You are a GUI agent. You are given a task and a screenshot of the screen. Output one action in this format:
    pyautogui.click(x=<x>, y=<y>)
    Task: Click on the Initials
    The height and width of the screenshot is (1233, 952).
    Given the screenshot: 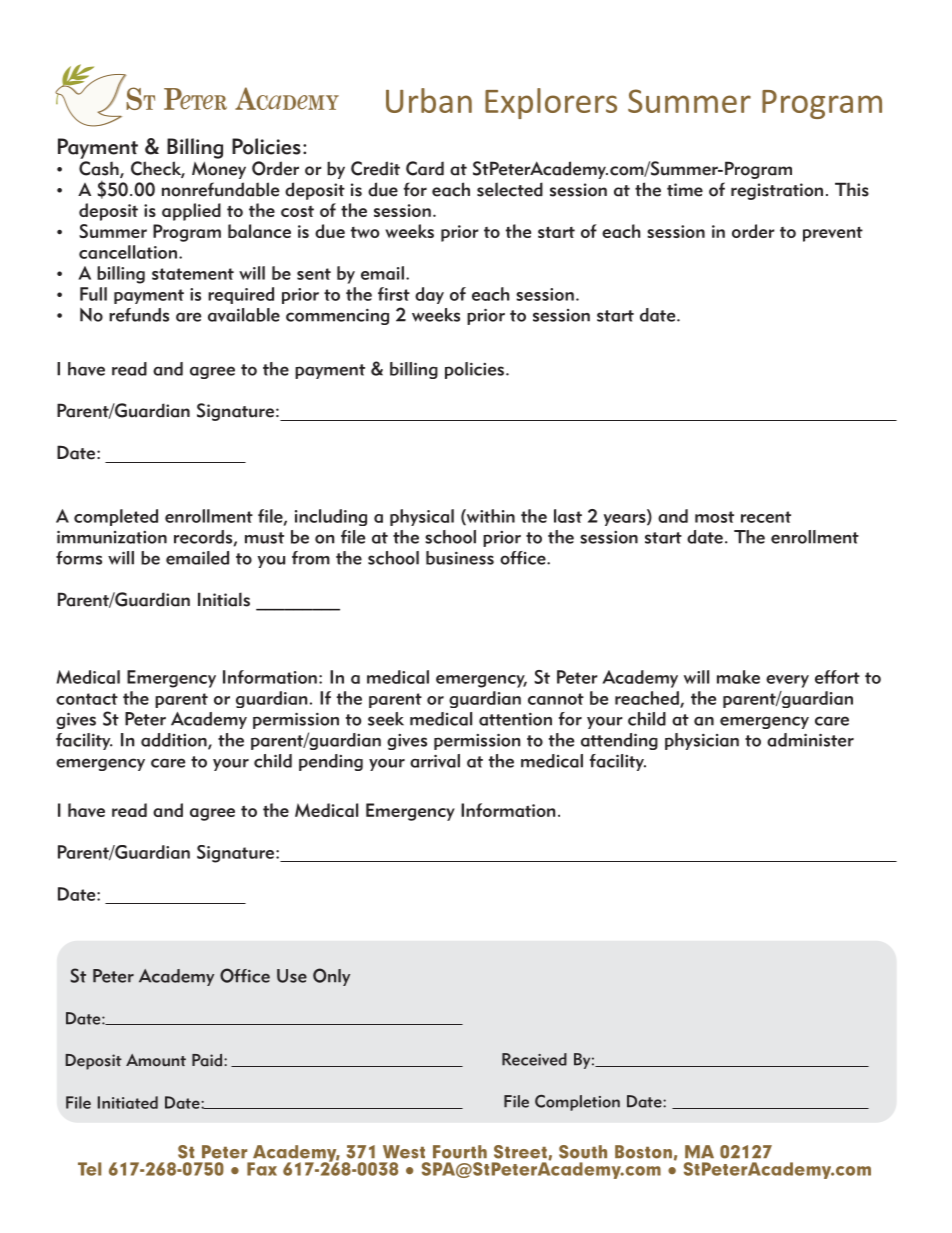 What is the action you would take?
    pyautogui.click(x=224, y=599)
